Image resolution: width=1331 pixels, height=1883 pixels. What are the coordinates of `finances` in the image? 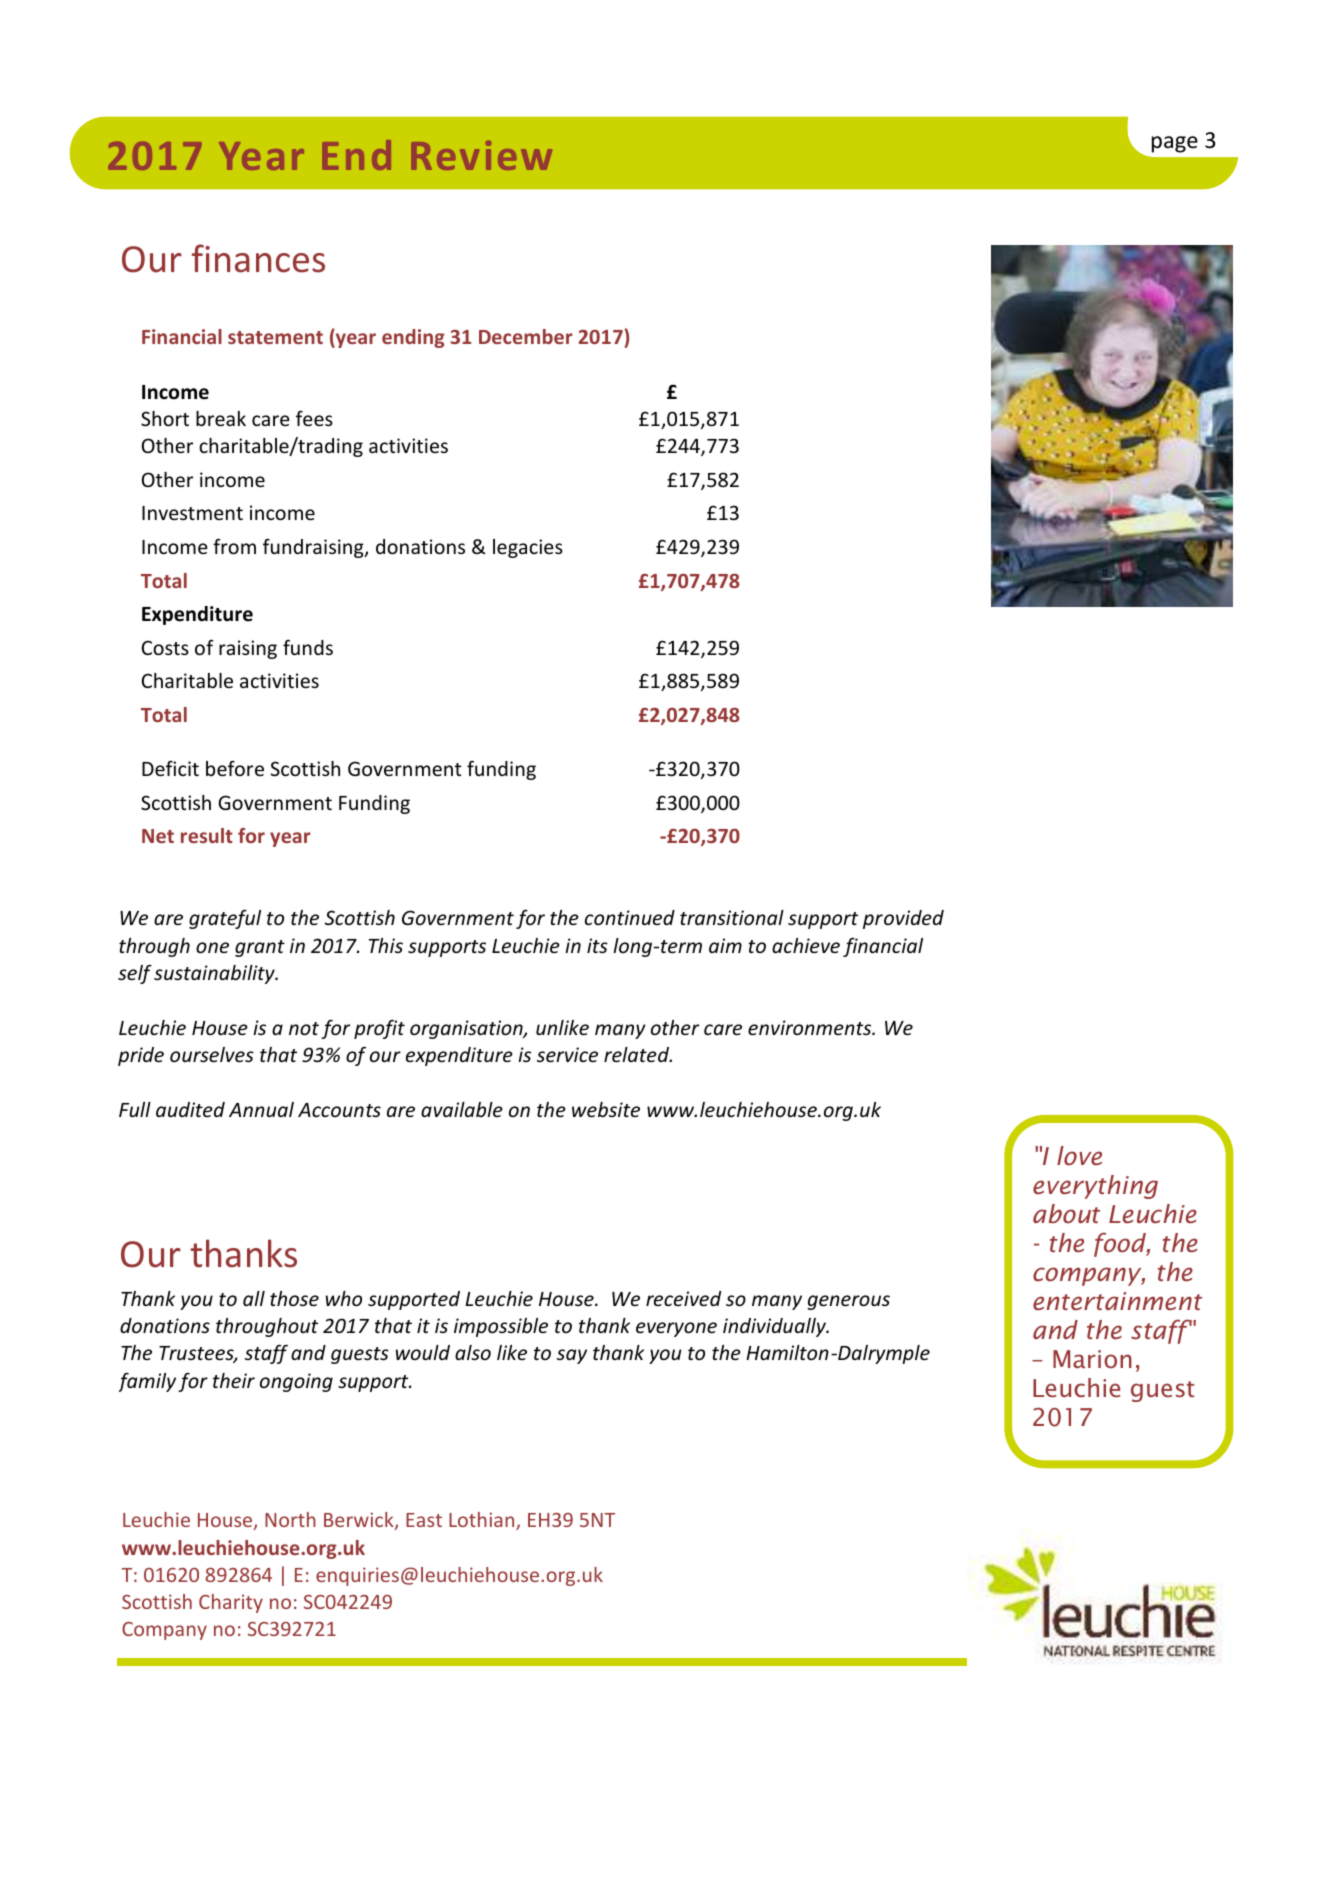 It's located at (258, 258).
